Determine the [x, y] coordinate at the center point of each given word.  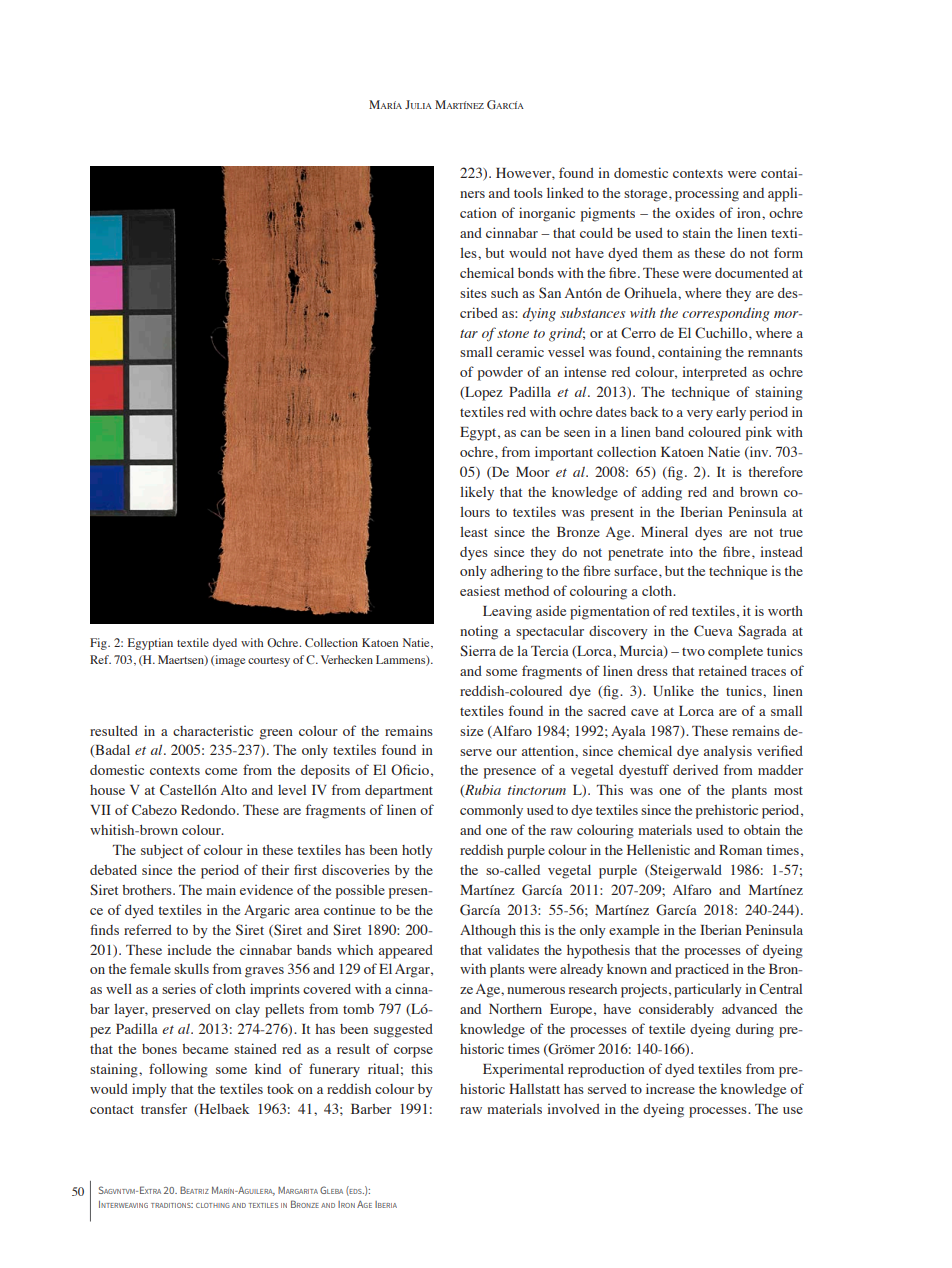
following [178, 1070]
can [530, 433]
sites [473, 293]
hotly [417, 851]
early [731, 414]
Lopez [483, 394]
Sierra [478, 651]
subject [162, 851]
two [693, 652]
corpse [413, 1052]
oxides [695, 212]
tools [528, 192]
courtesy [269, 662]
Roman [740, 850]
